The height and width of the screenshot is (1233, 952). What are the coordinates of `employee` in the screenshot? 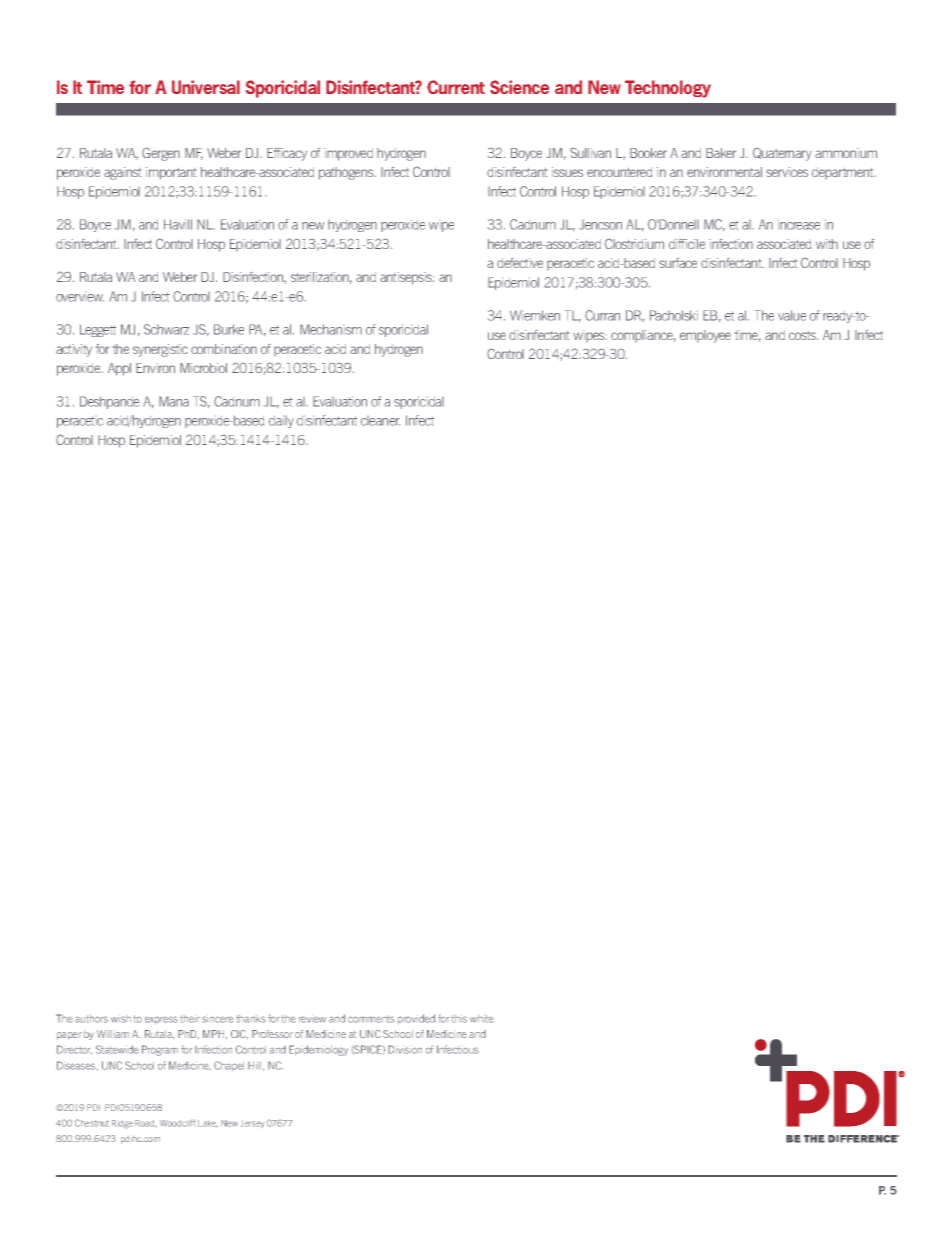 It's located at (705, 336).
